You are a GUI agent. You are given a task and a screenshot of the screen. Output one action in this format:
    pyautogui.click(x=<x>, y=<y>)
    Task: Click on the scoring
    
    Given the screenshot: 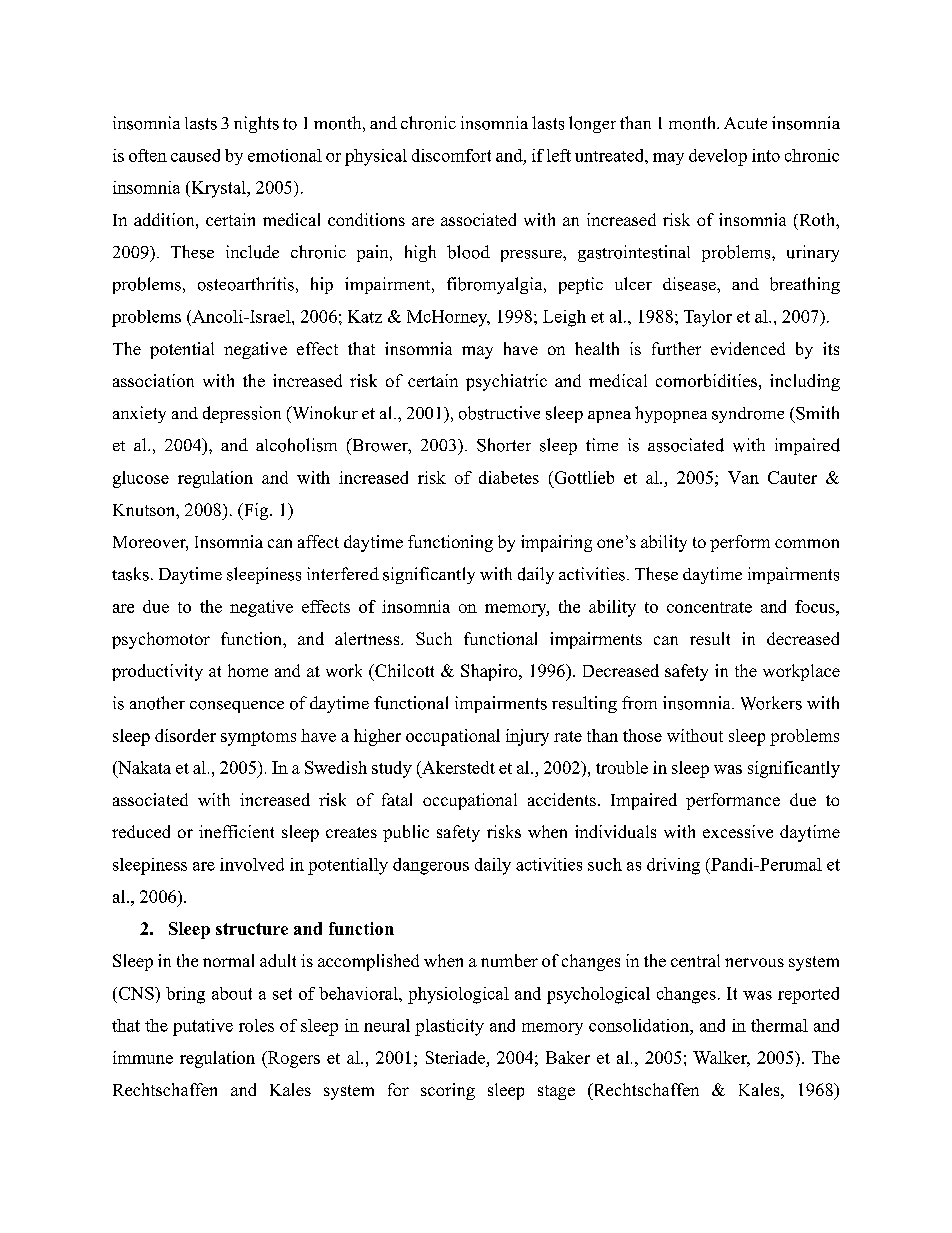 What is the action you would take?
    pyautogui.click(x=448, y=1091)
